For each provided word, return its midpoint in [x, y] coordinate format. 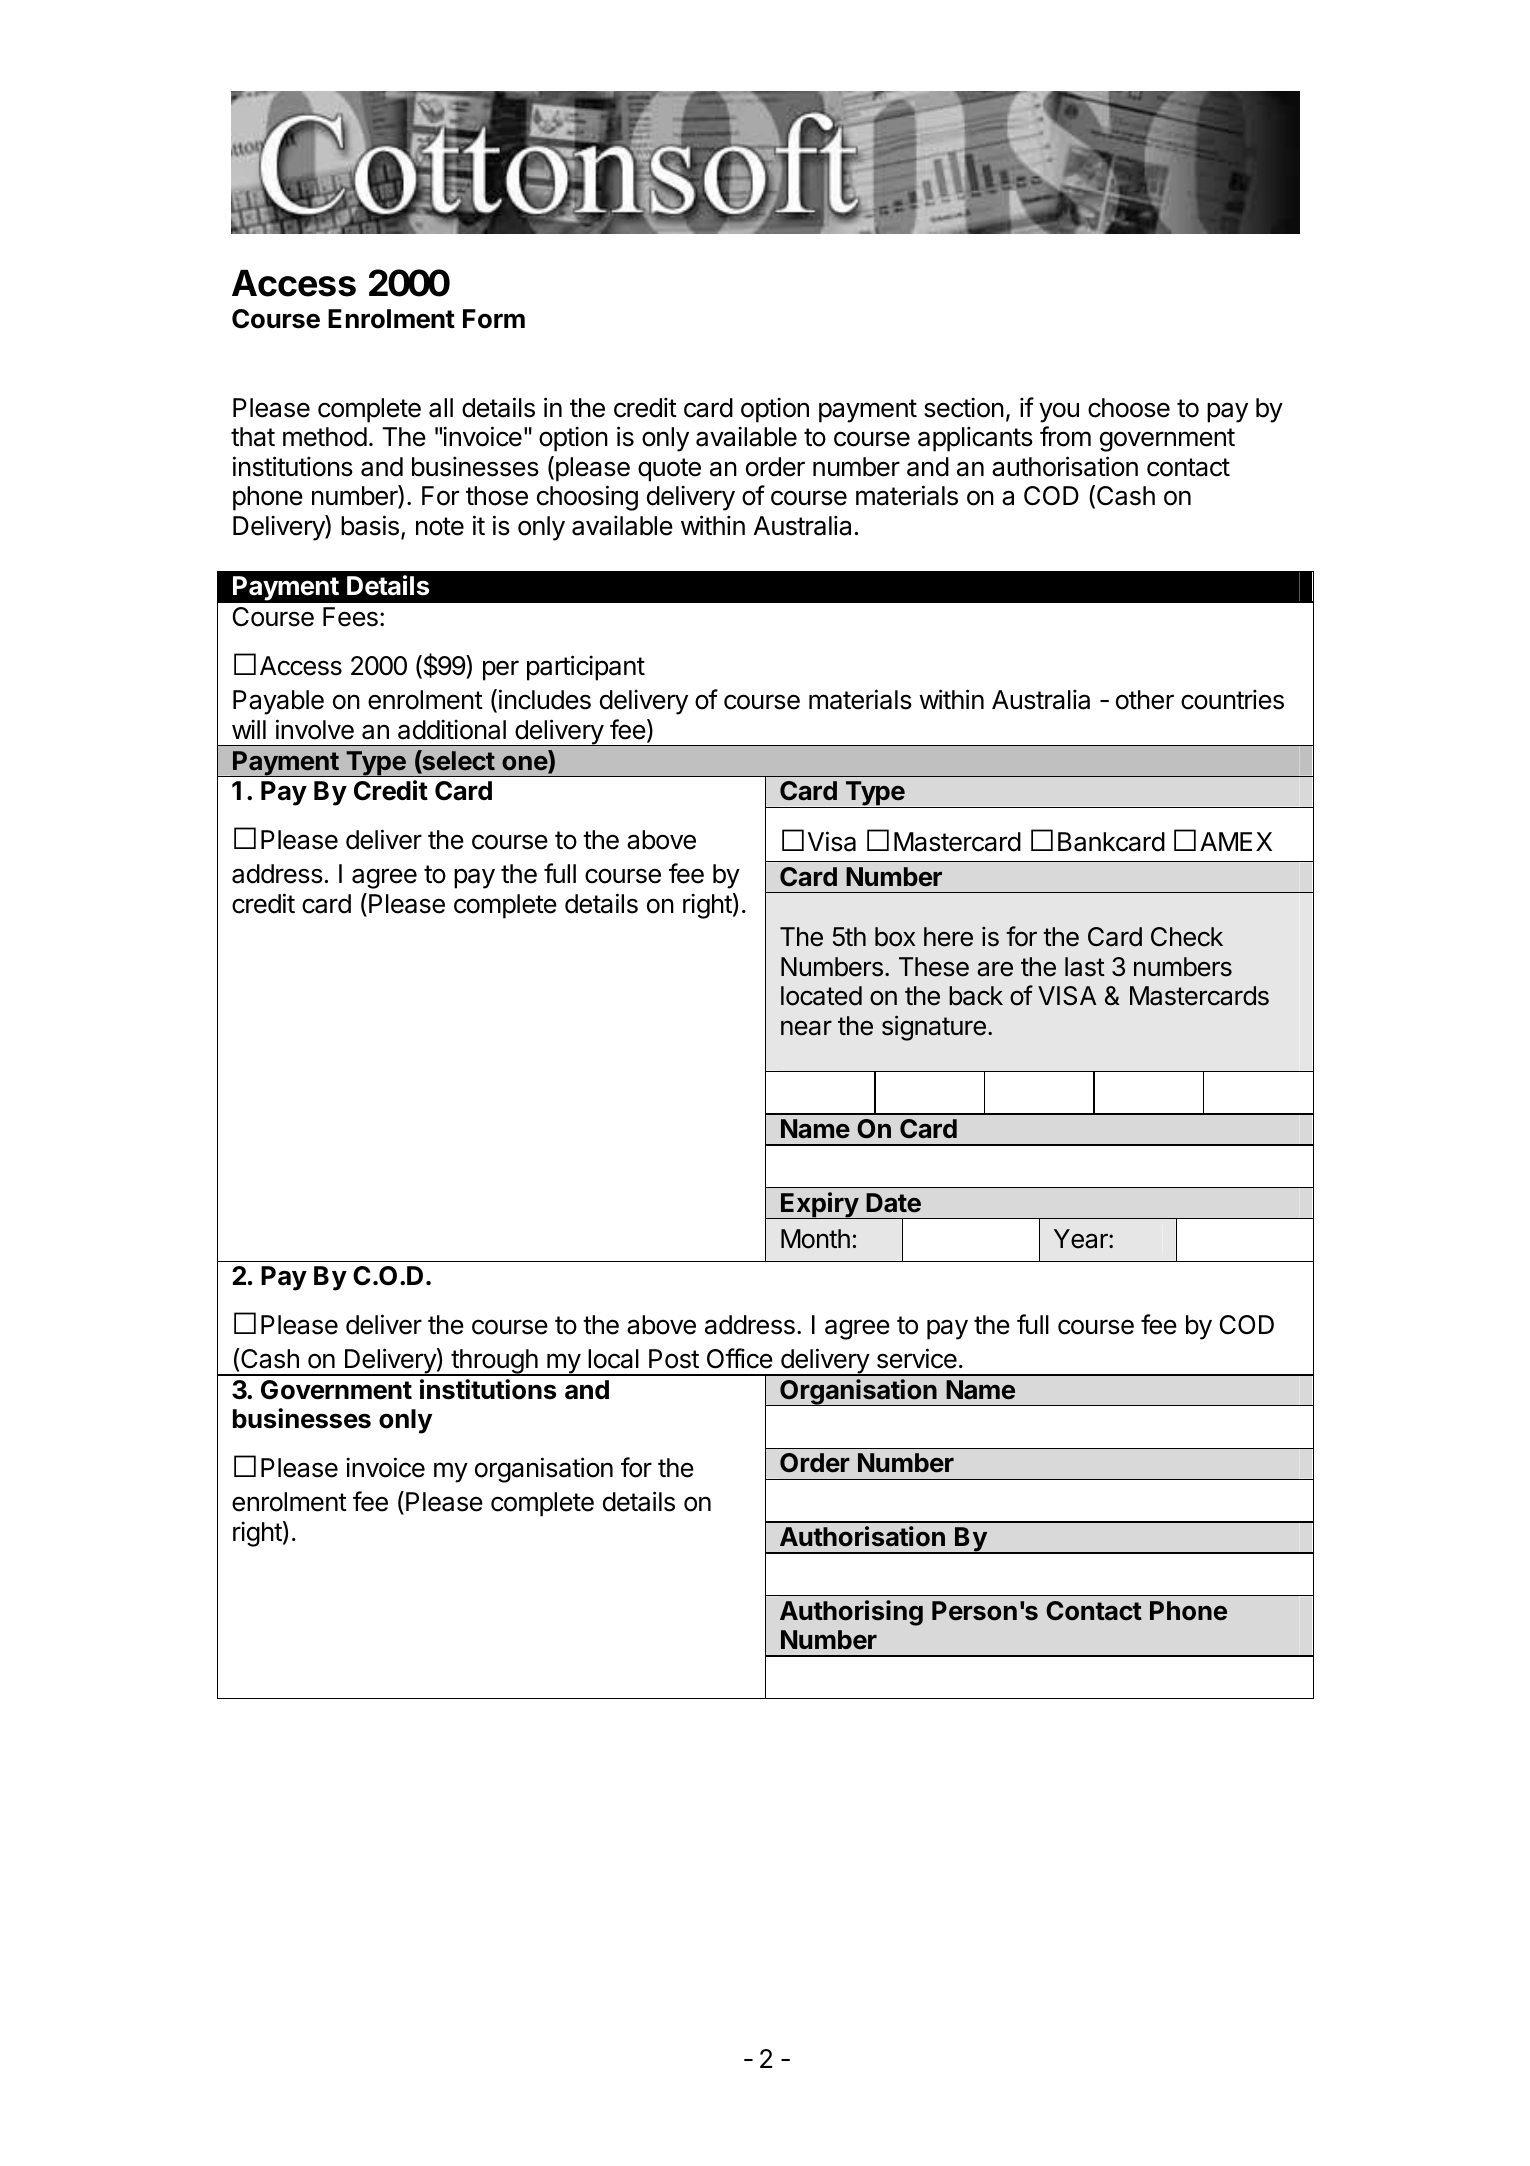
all [441, 408]
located [821, 996]
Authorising [851, 1613]
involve [315, 729]
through [494, 1362]
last [1085, 967]
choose [1129, 408]
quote [669, 470]
